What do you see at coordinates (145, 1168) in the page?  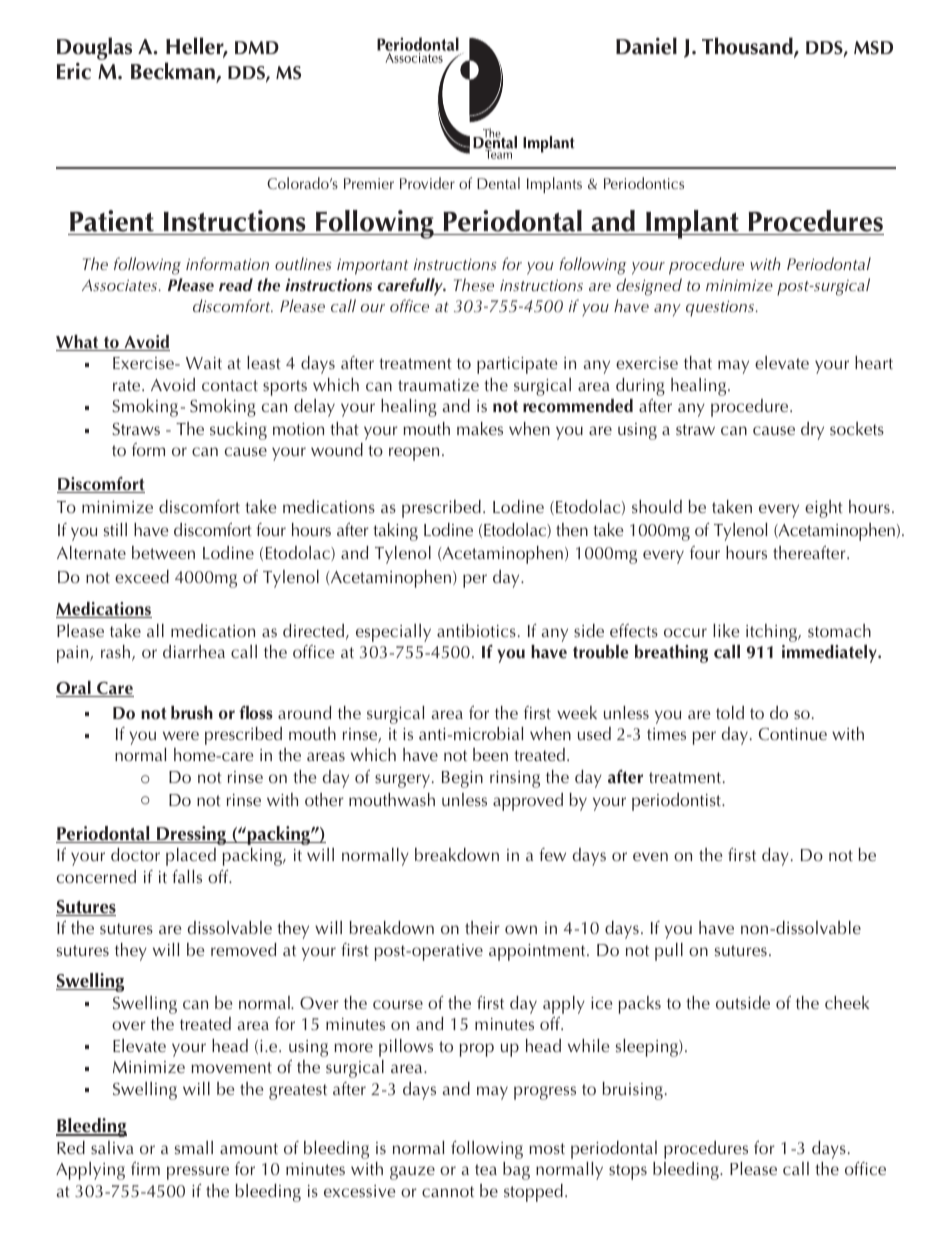 I see `firm` at bounding box center [145, 1168].
